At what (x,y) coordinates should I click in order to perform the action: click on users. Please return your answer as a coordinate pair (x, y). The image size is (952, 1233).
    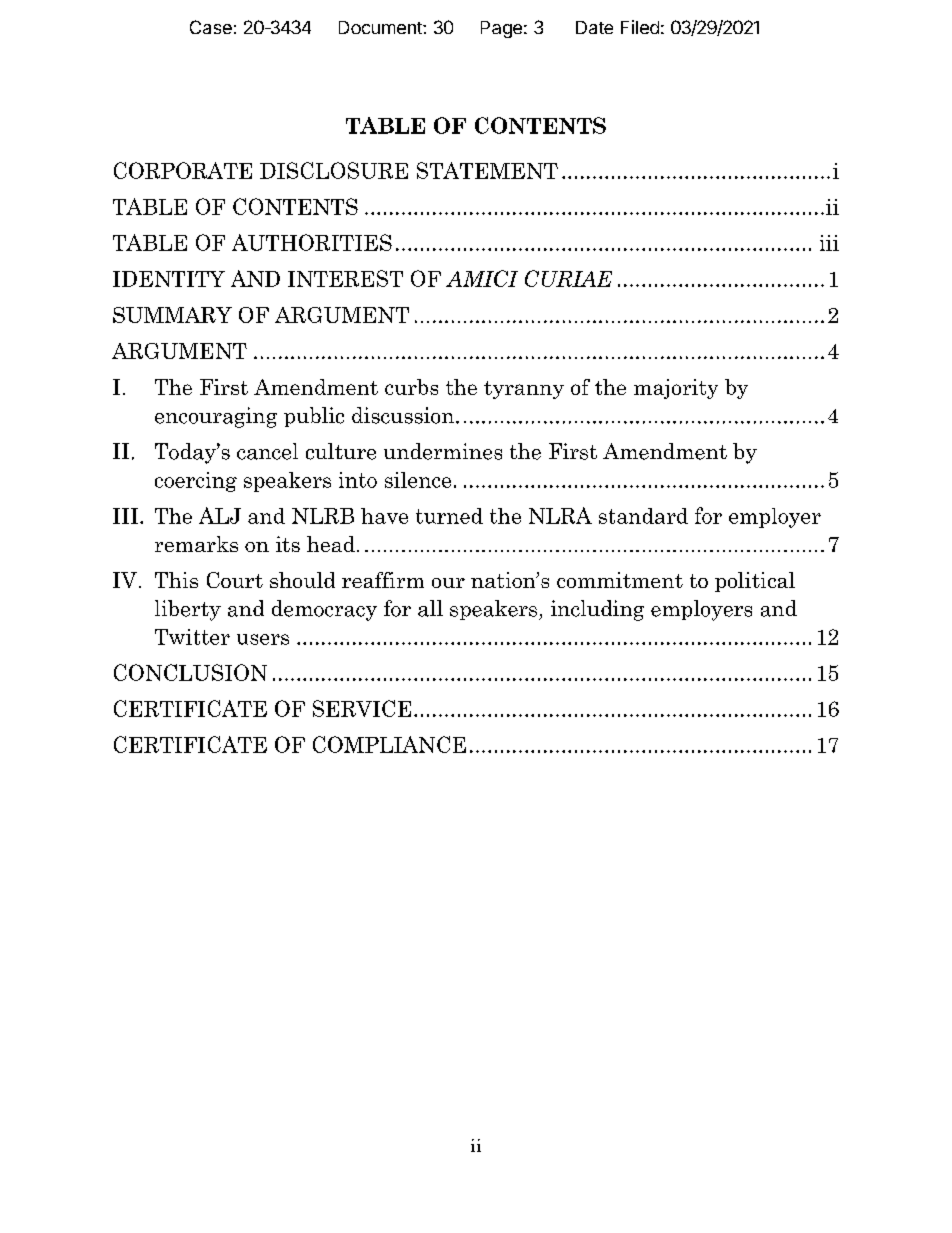
    Looking at the image, I should click on (263, 639).
